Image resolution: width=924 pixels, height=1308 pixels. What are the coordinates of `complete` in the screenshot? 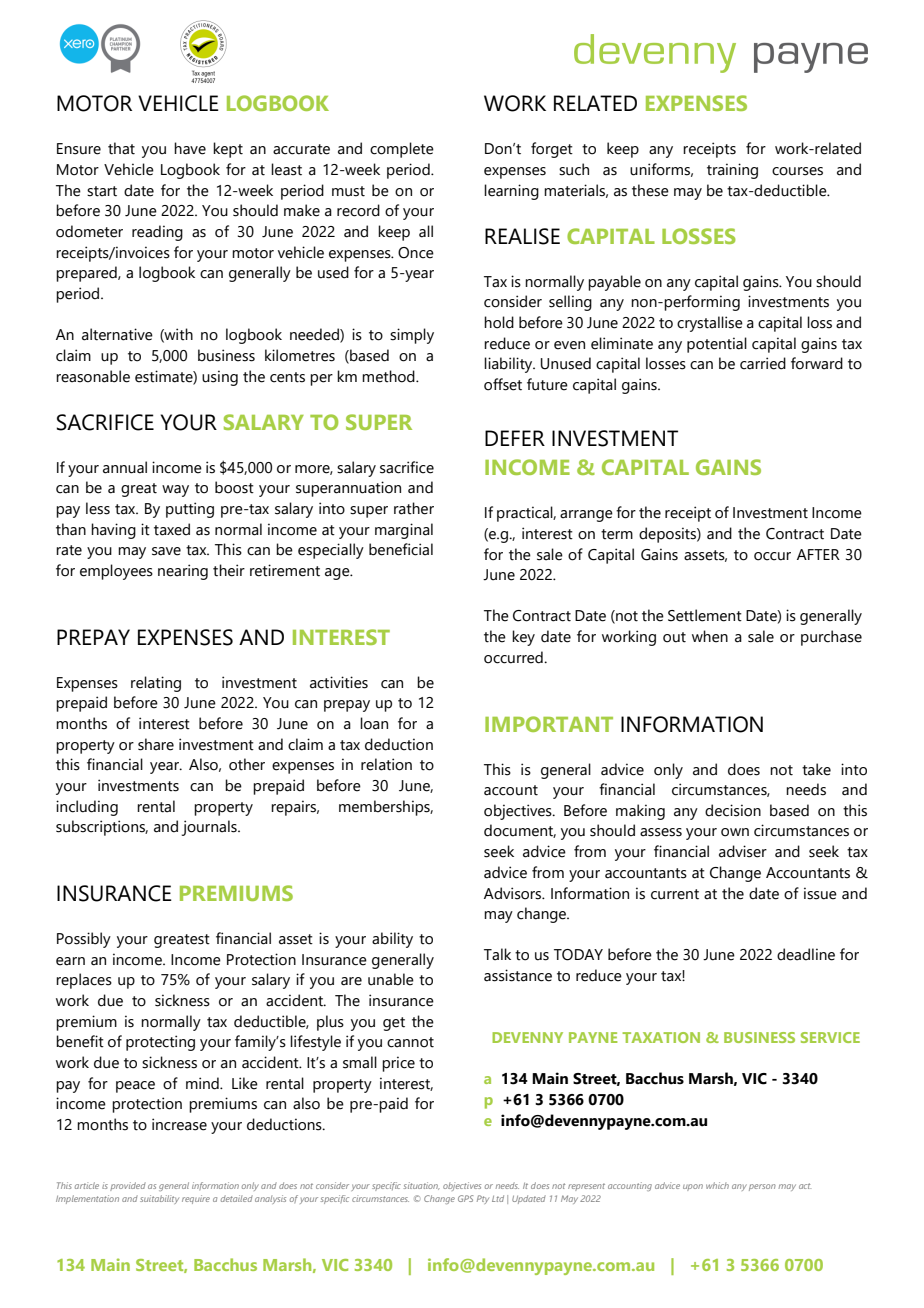 It's located at (402, 150).
